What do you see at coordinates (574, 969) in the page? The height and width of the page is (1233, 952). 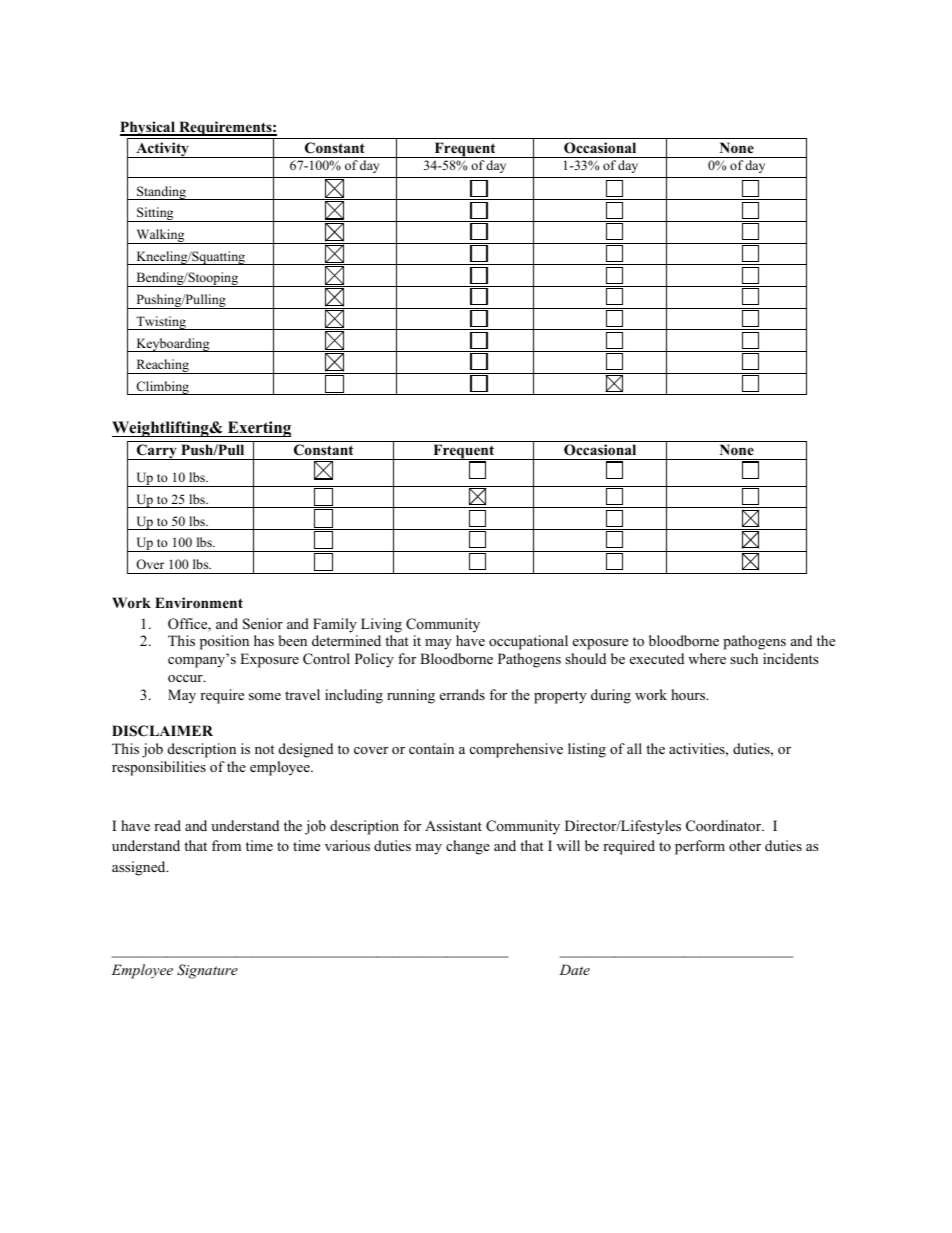 I see `Date` at bounding box center [574, 969].
